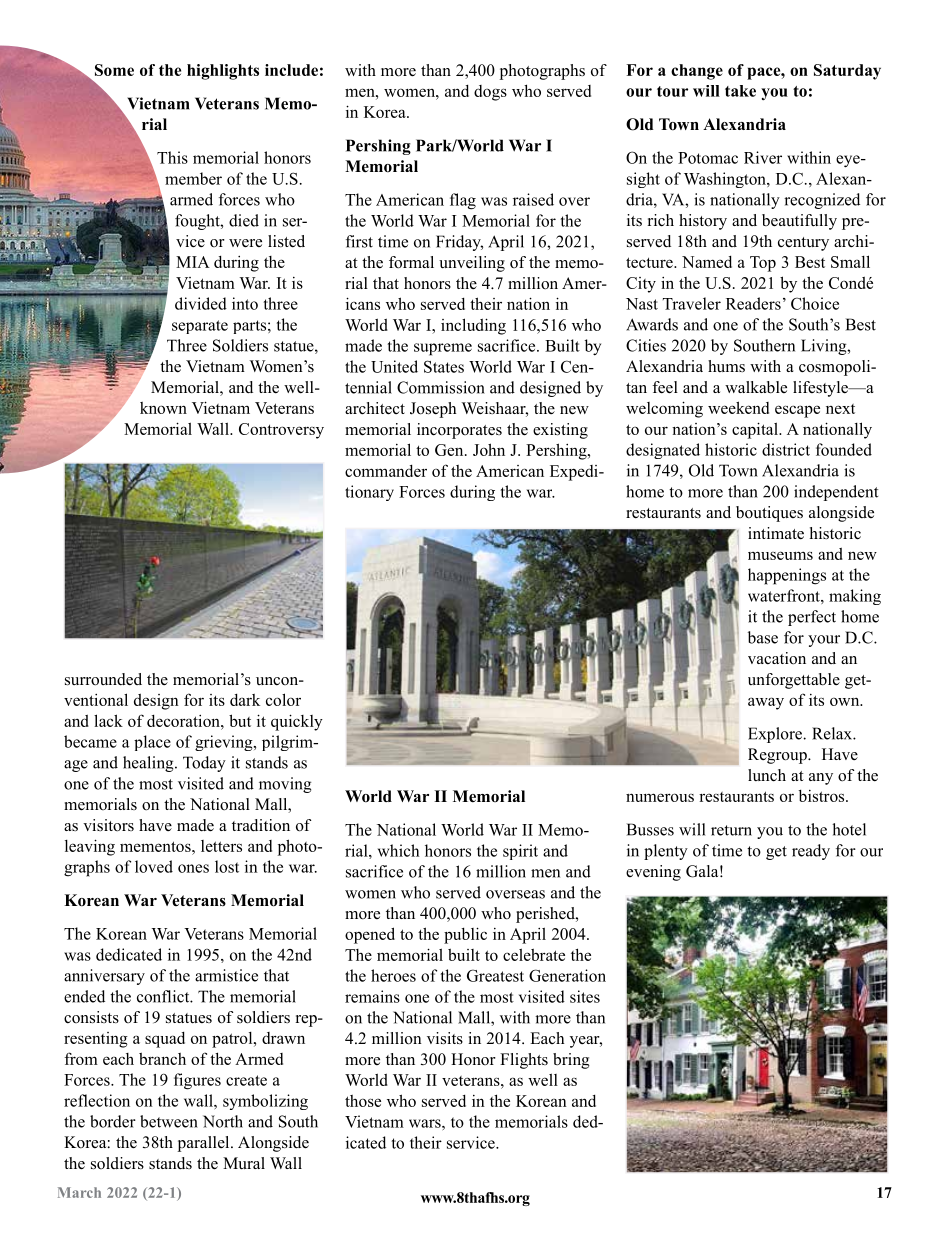 The height and width of the screenshot is (1237, 952). Describe the element at coordinates (740, 91) in the screenshot. I see `take` at that location.
